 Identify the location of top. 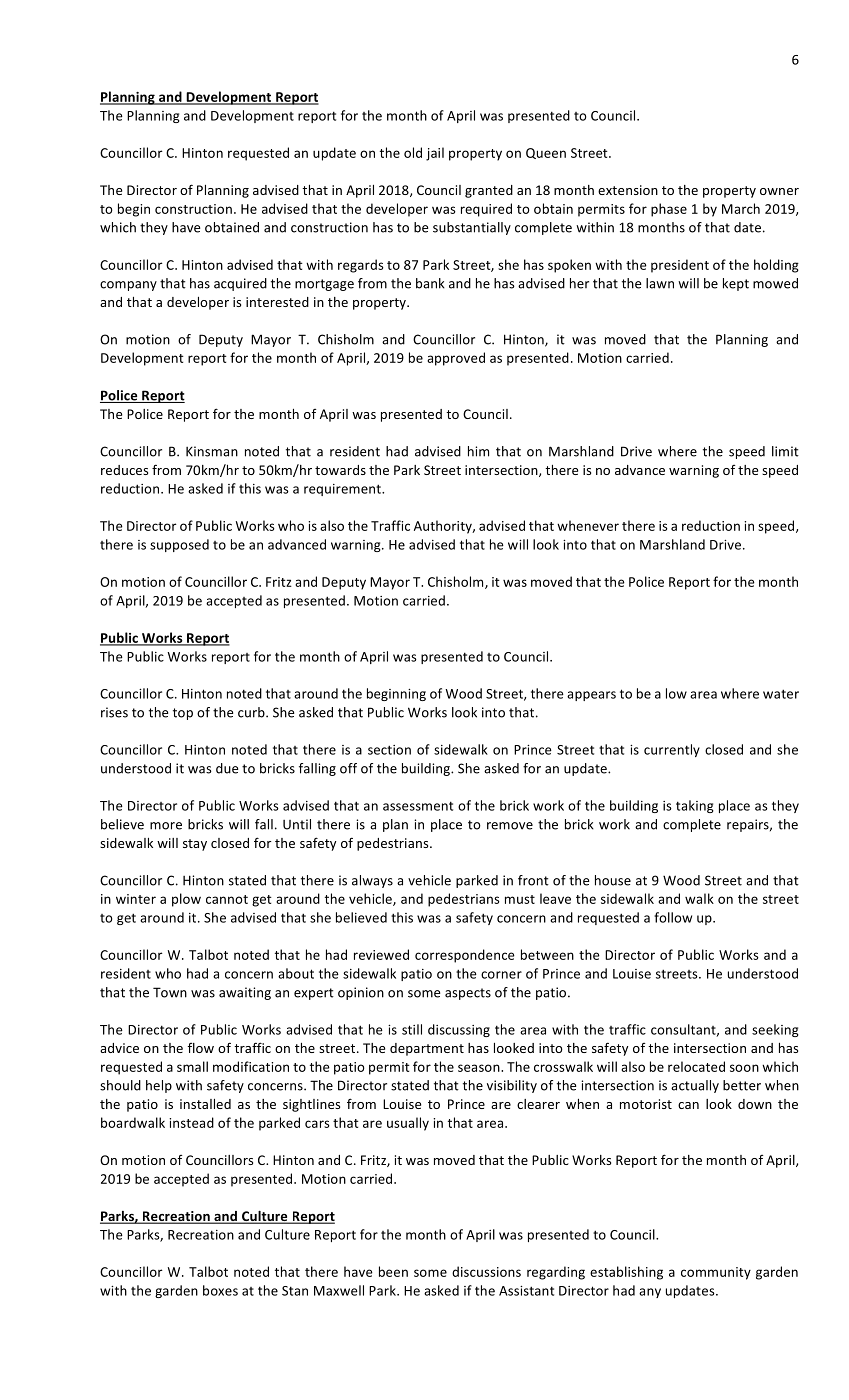
(183, 714).
